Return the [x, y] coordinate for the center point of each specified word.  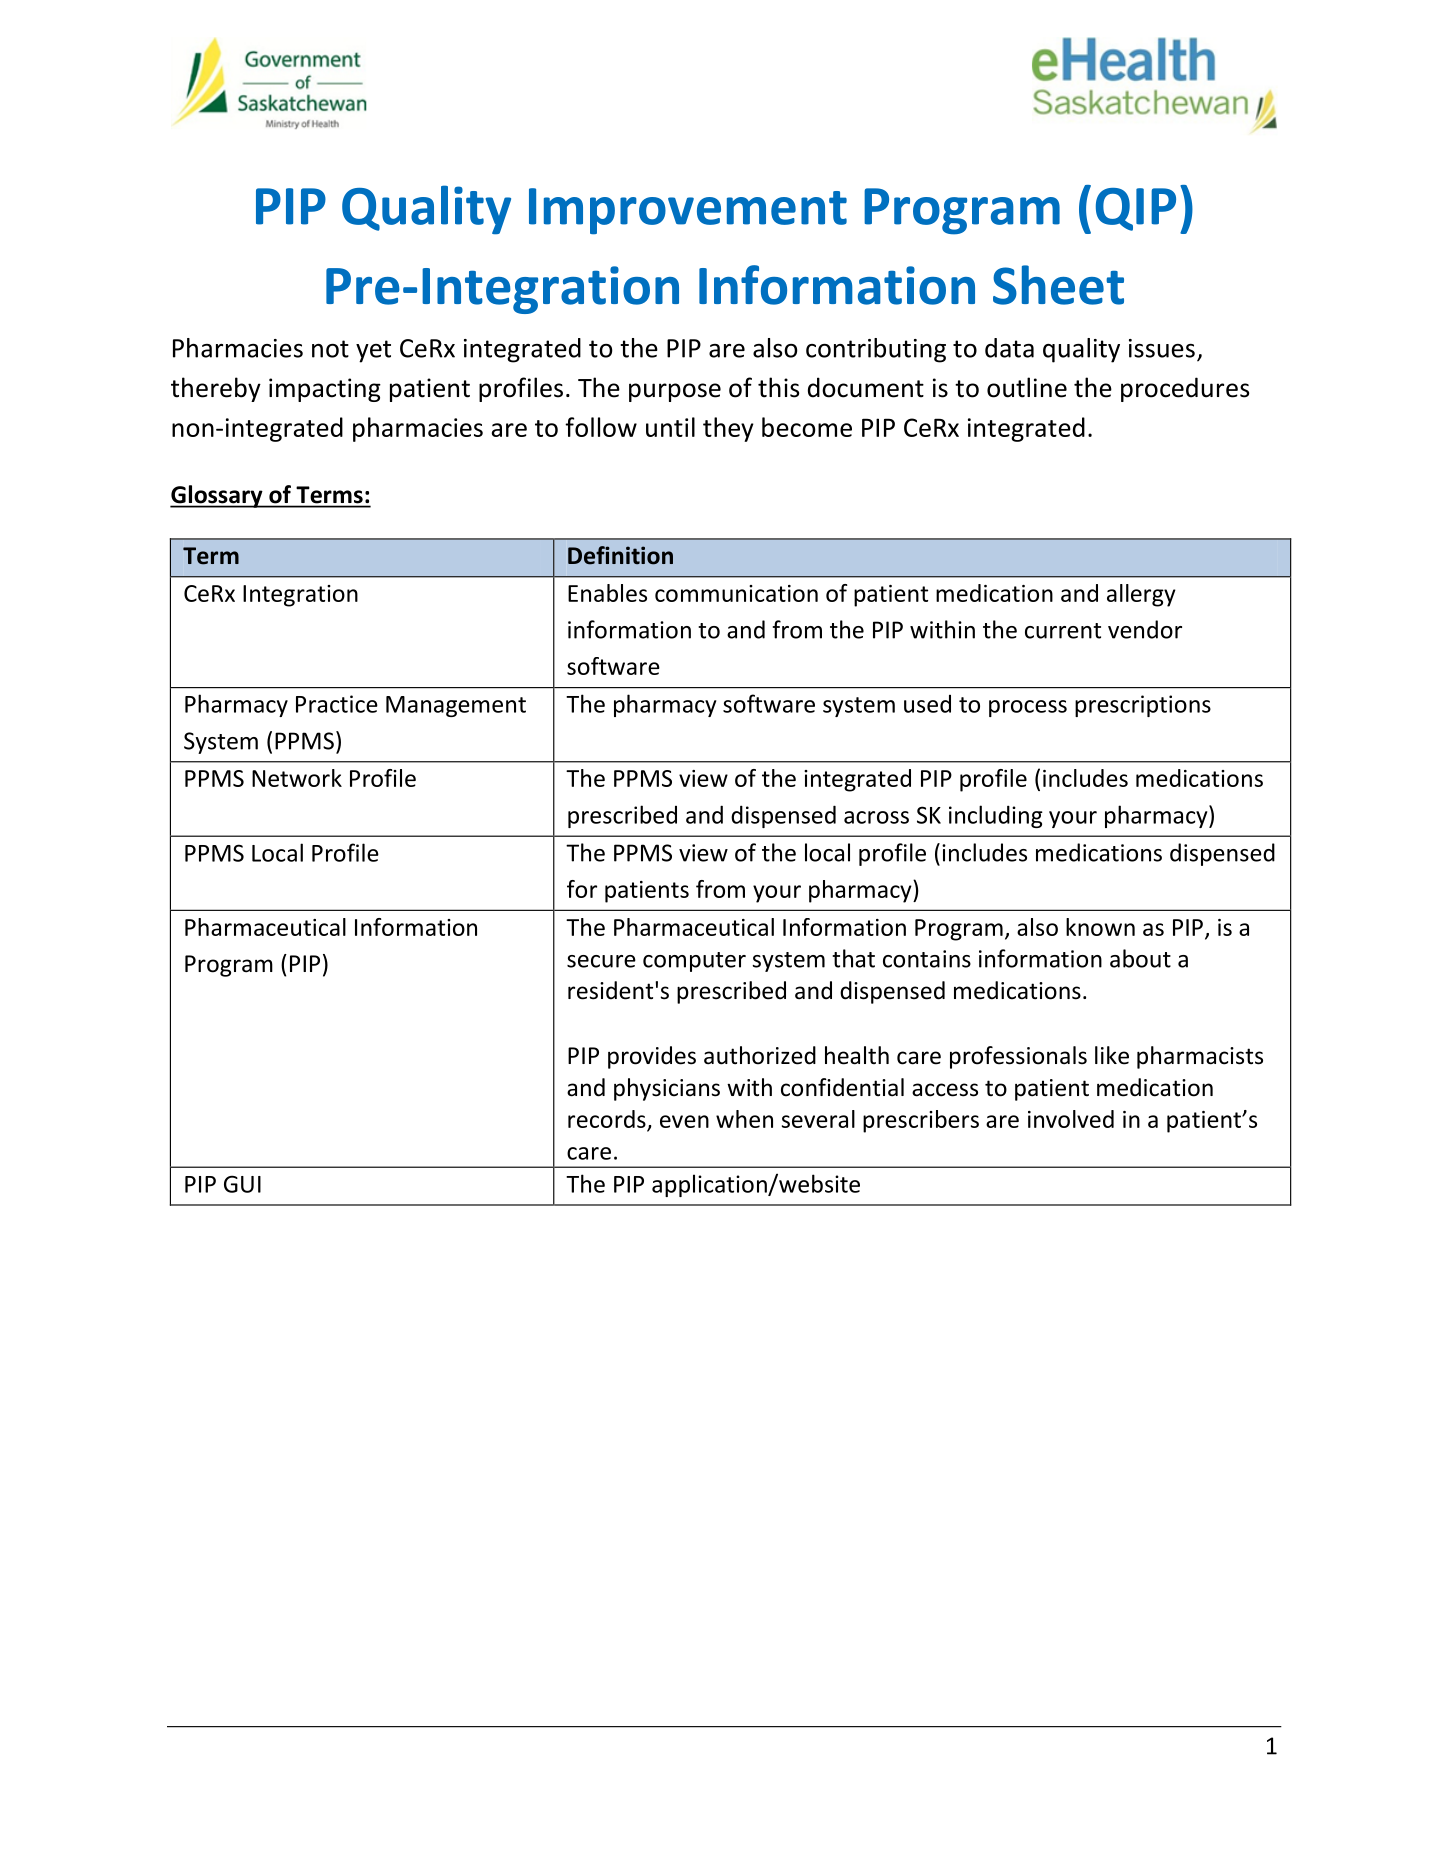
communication [736, 593]
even [684, 1121]
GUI [242, 1184]
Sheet [1058, 285]
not [330, 349]
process [1028, 708]
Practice [337, 704]
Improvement [688, 211]
